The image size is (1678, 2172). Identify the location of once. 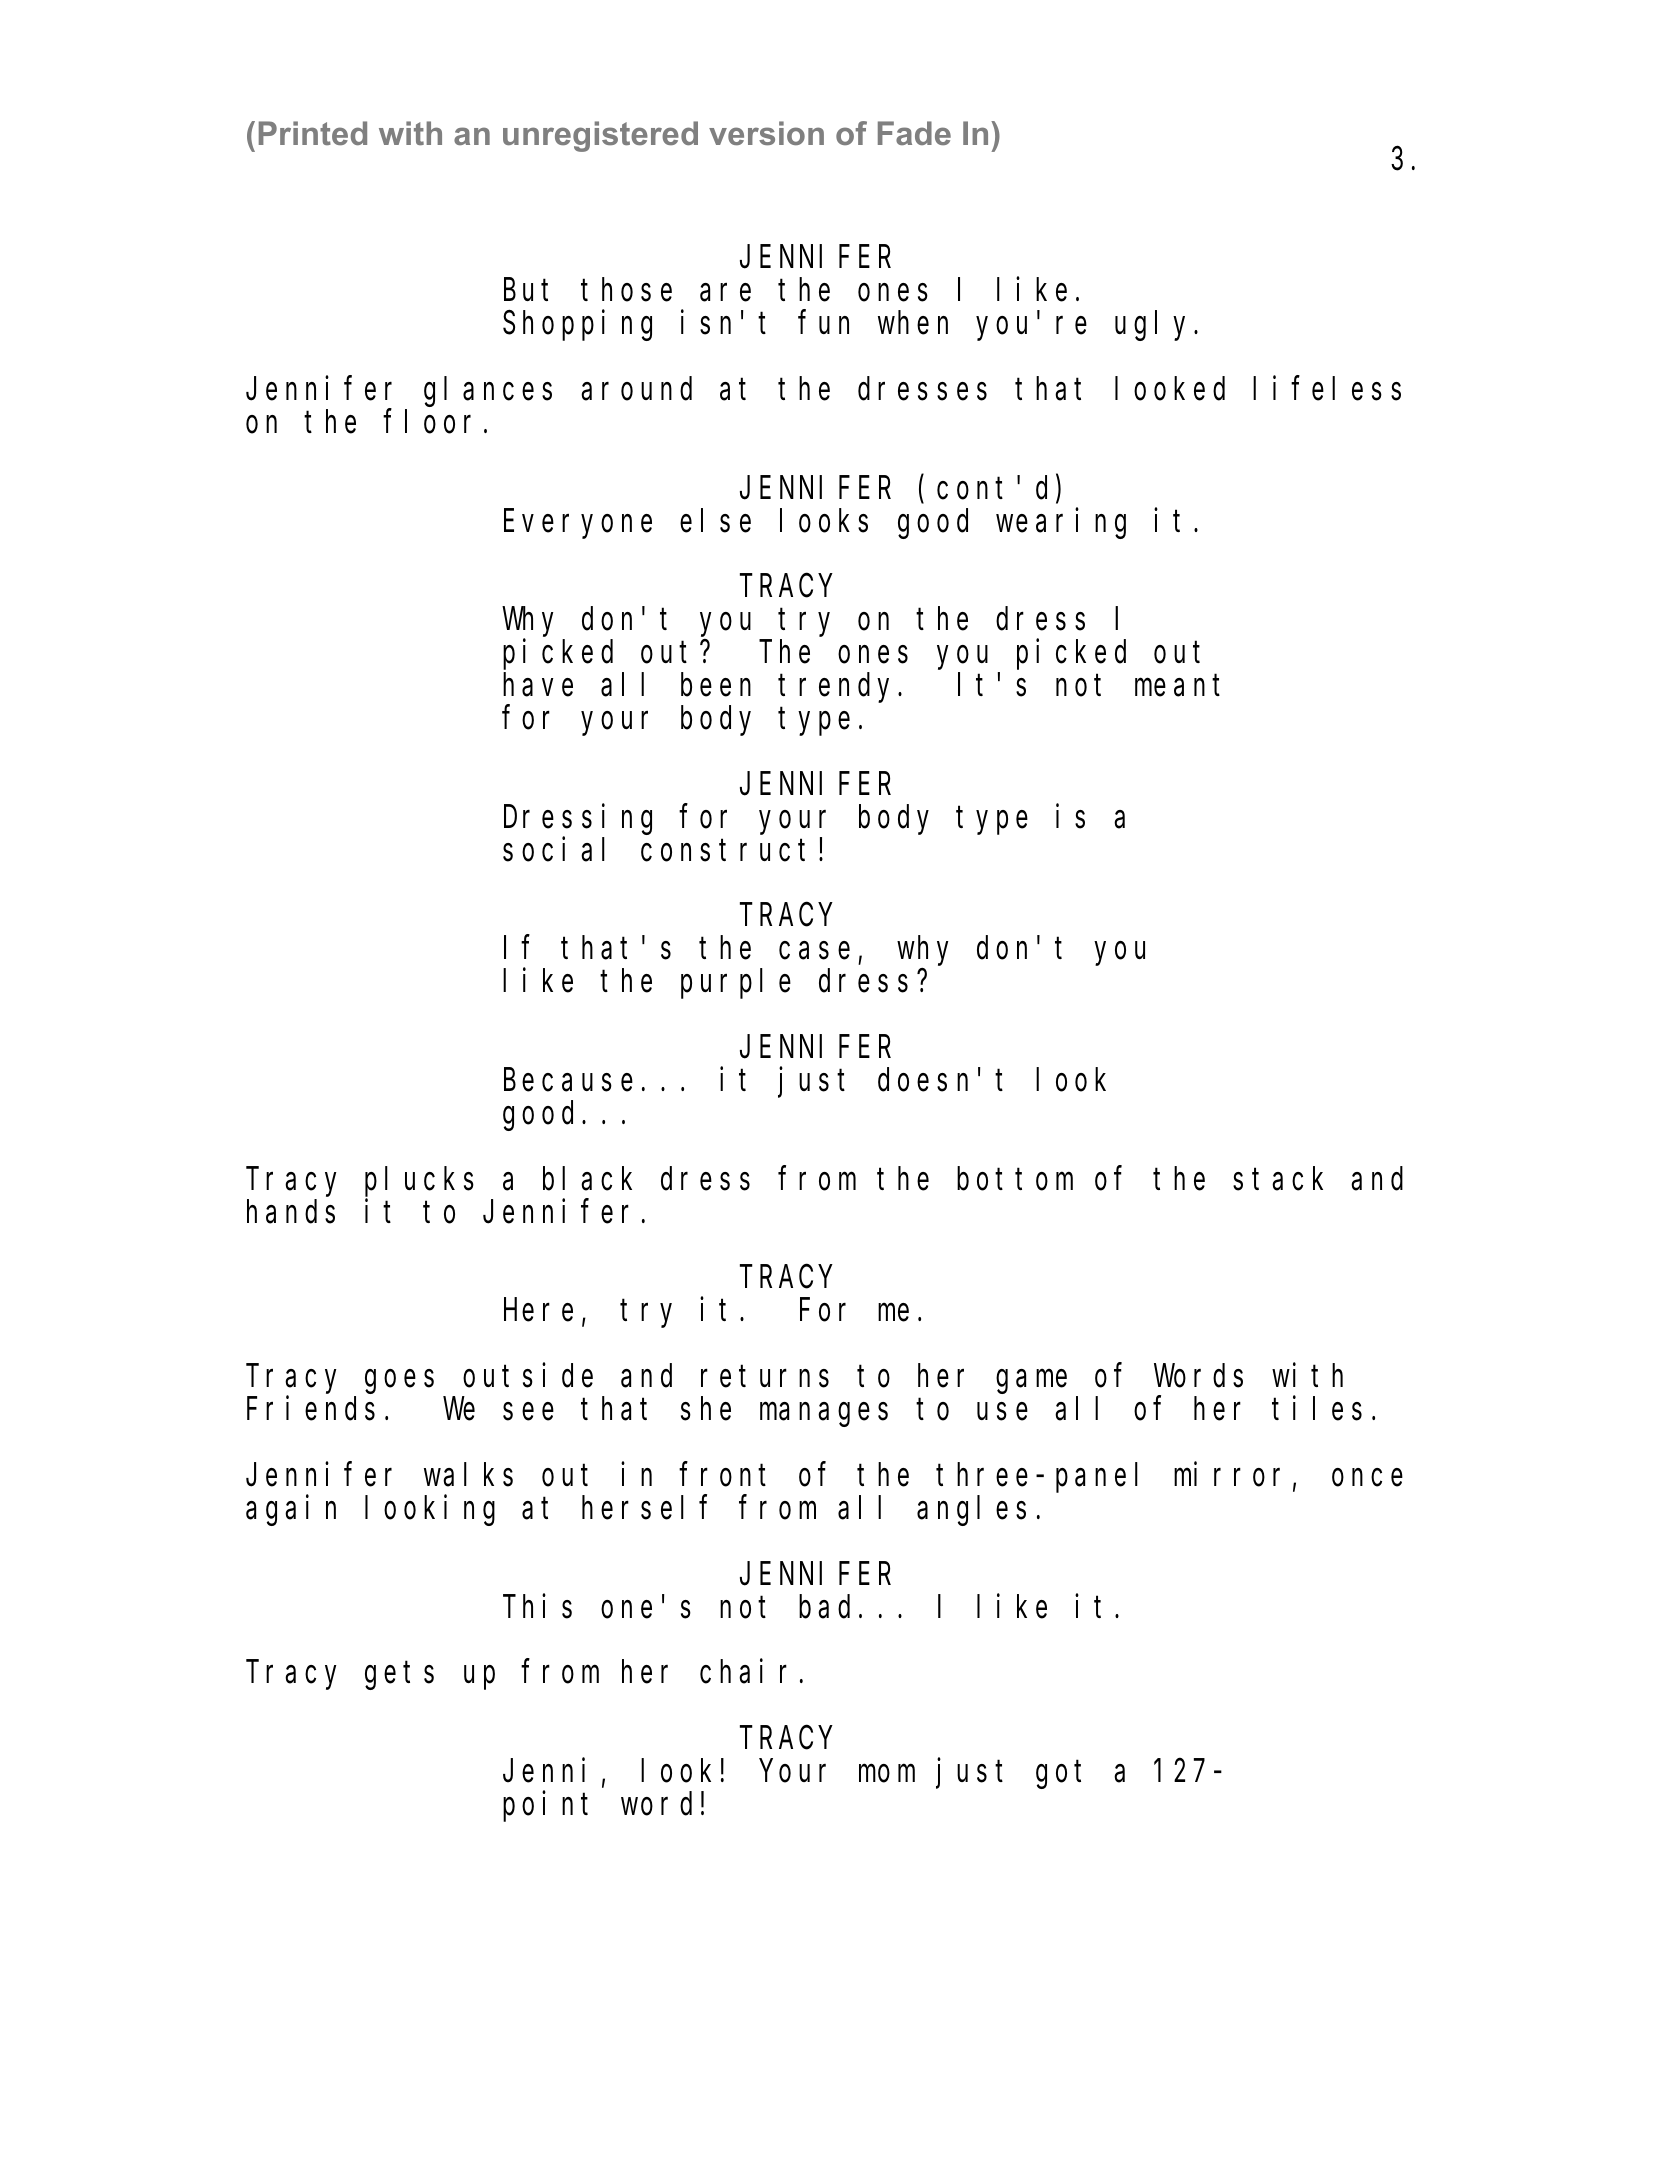
(1367, 1478).
